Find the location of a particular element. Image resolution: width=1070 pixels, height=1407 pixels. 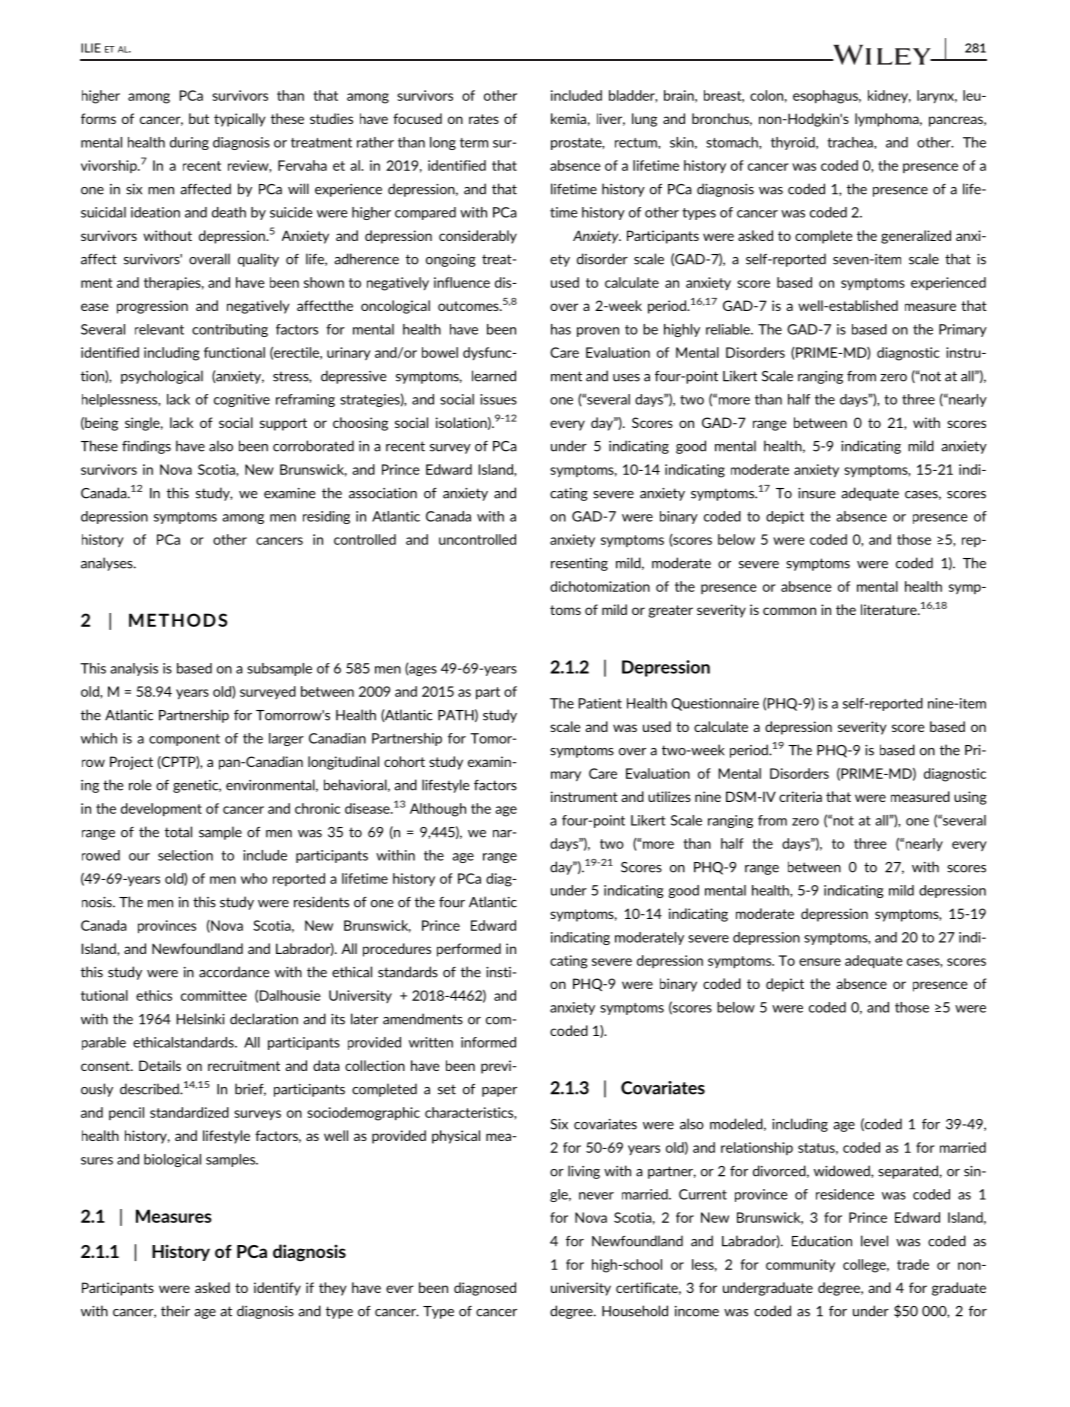

residing is located at coordinates (326, 517).
